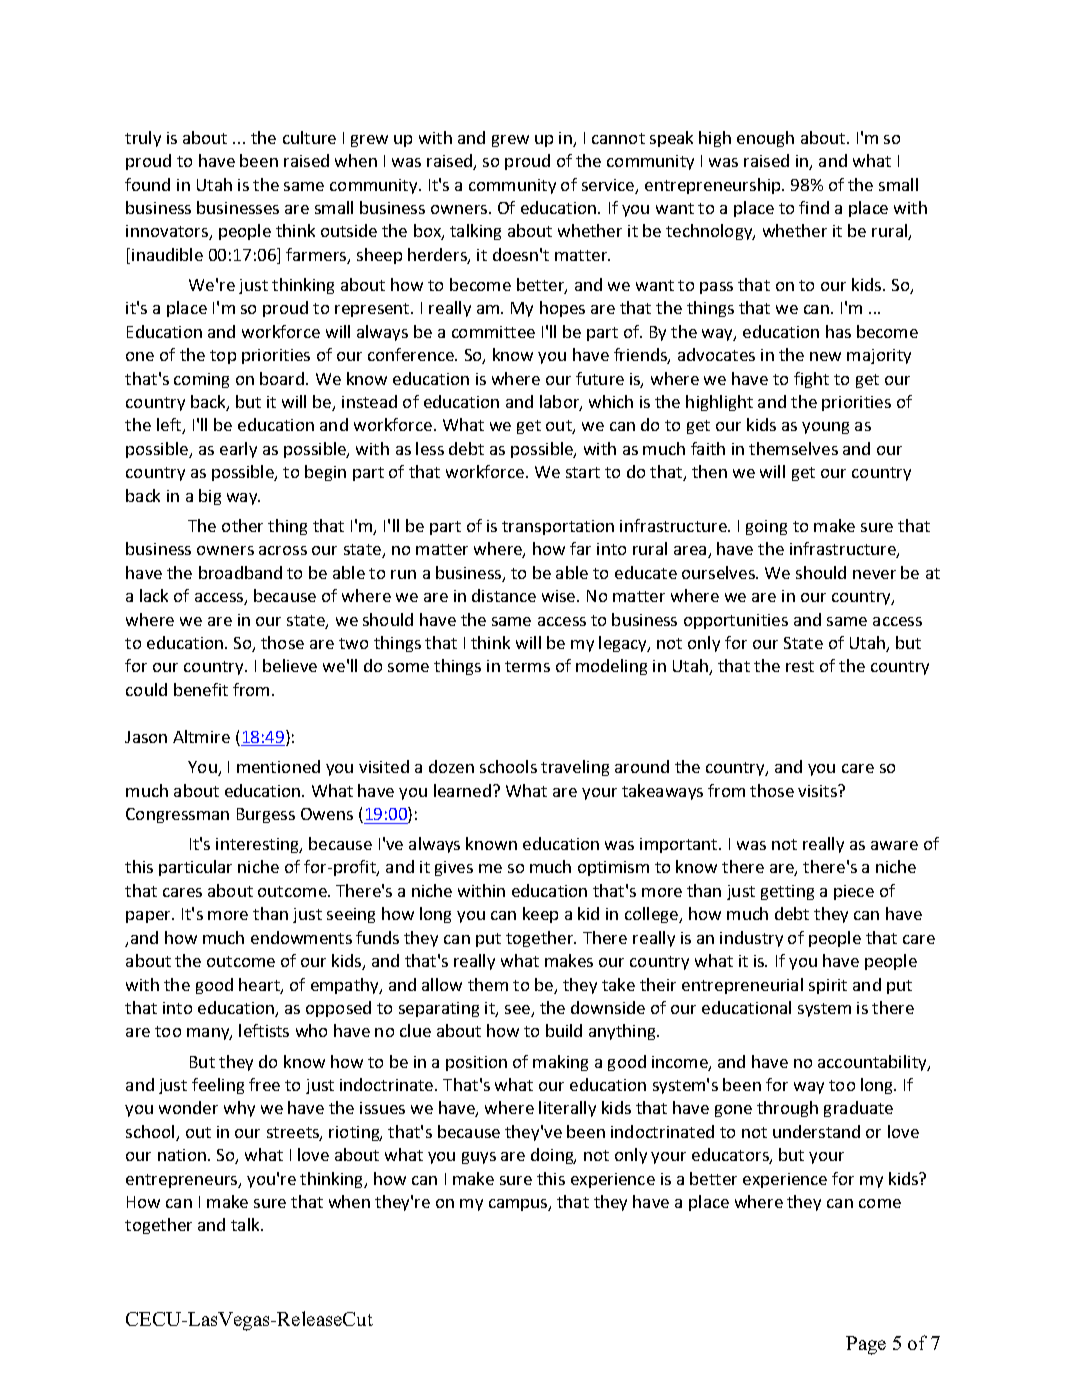 Image resolution: width=1066 pixels, height=1380 pixels. Describe the element at coordinates (147, 184) in the screenshot. I see `found` at that location.
